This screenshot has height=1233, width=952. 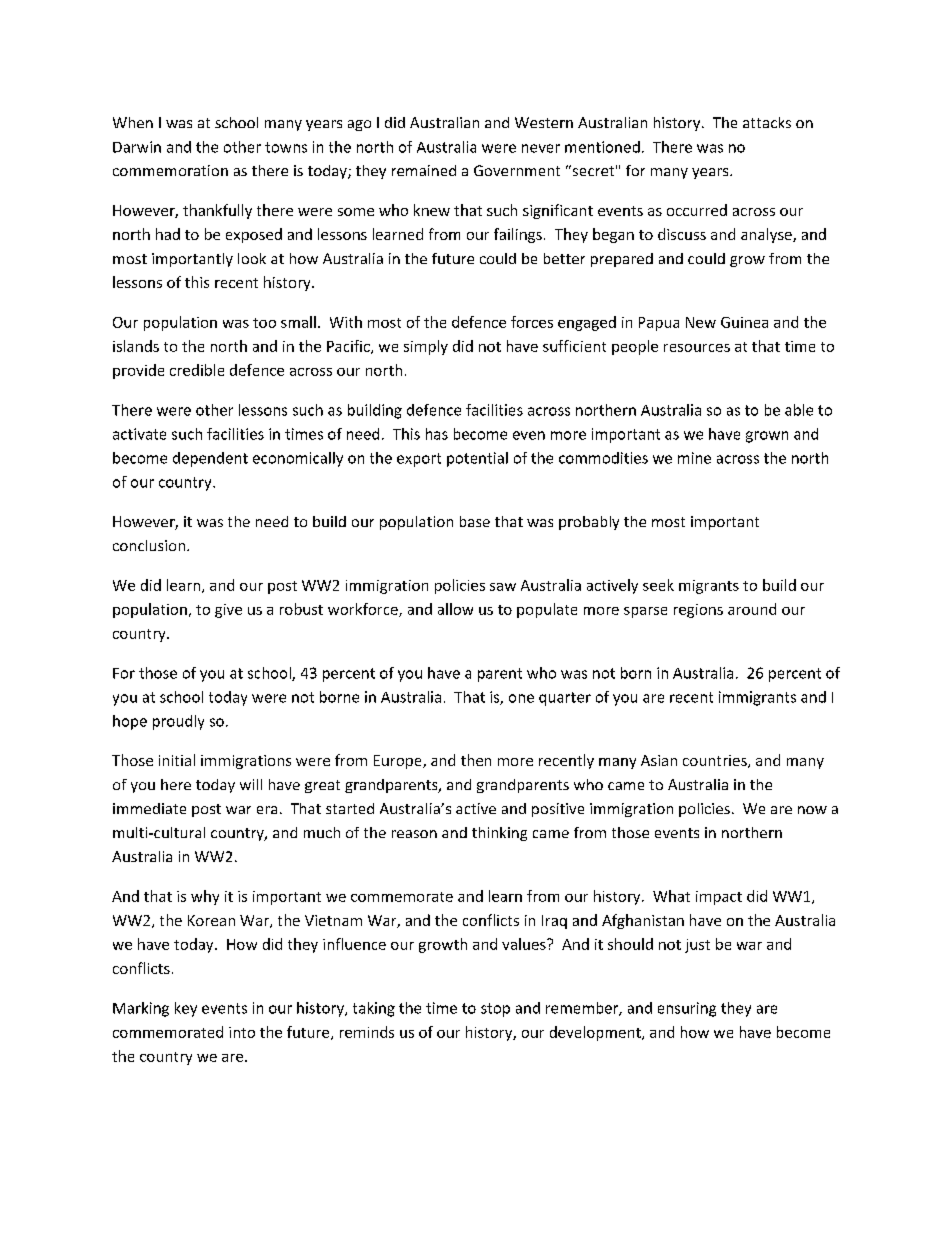 What do you see at coordinates (517, 170) in the screenshot?
I see `Government` at bounding box center [517, 170].
